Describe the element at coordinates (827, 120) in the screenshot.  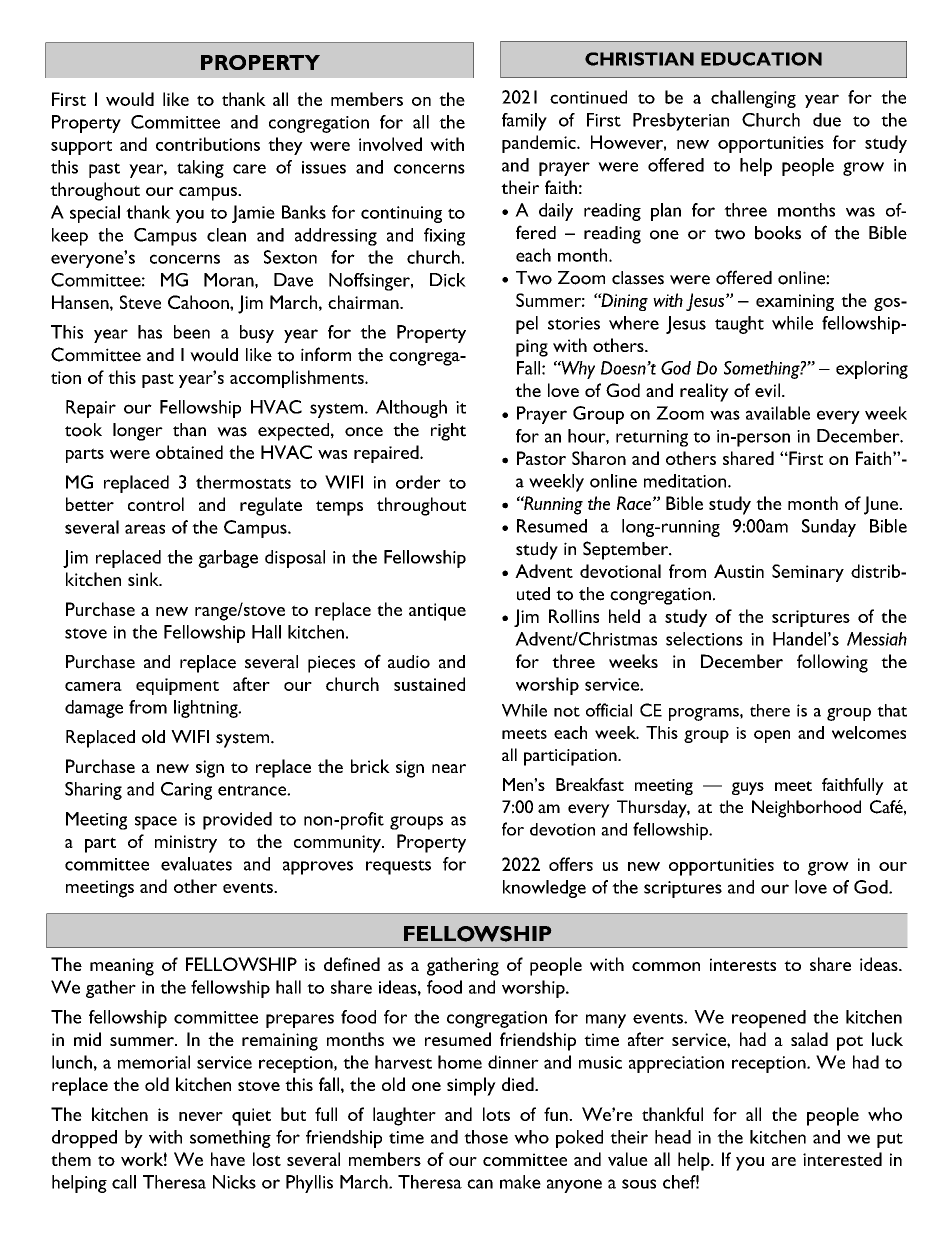
I see `due` at that location.
